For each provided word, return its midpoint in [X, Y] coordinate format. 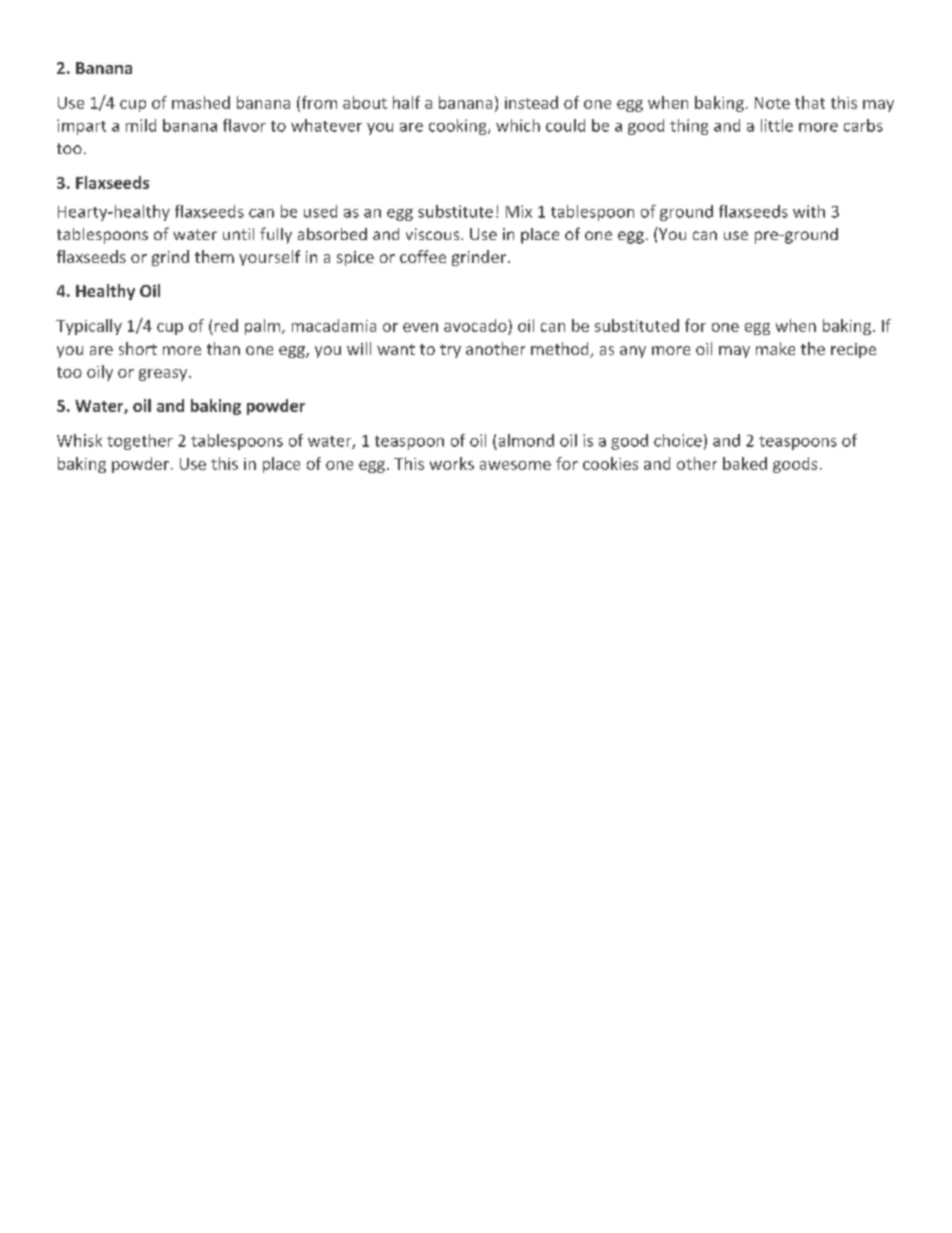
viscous [434, 234]
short [138, 348]
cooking [459, 127]
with [809, 211]
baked [745, 463]
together [140, 442]
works [452, 463]
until [238, 234]
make [775, 348]
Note [772, 103]
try [450, 351]
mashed [201, 102]
